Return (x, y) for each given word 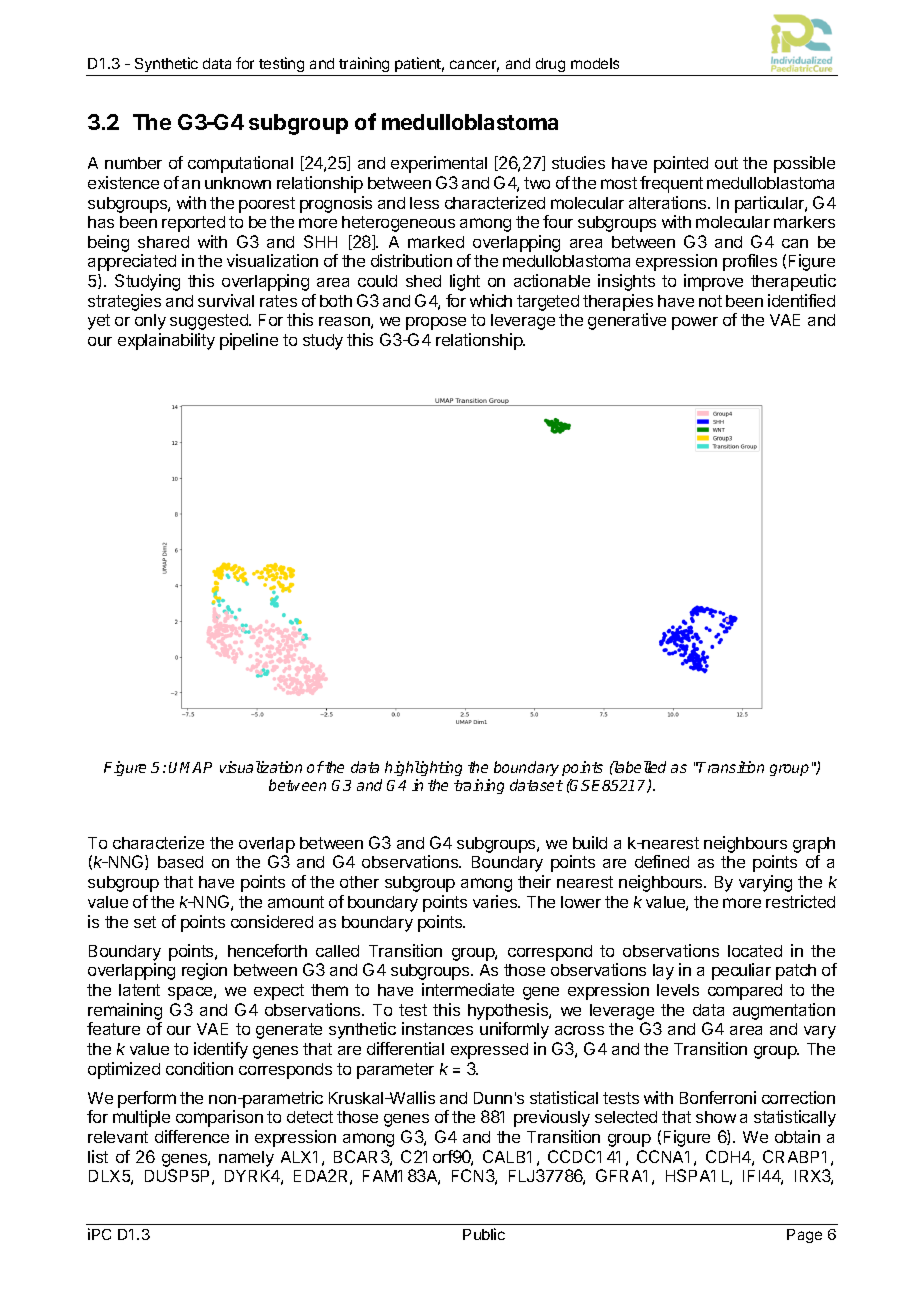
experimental (439, 164)
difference (192, 1136)
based (180, 862)
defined (662, 861)
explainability (166, 341)
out (726, 163)
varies (496, 901)
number (133, 163)
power (695, 323)
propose (436, 323)
